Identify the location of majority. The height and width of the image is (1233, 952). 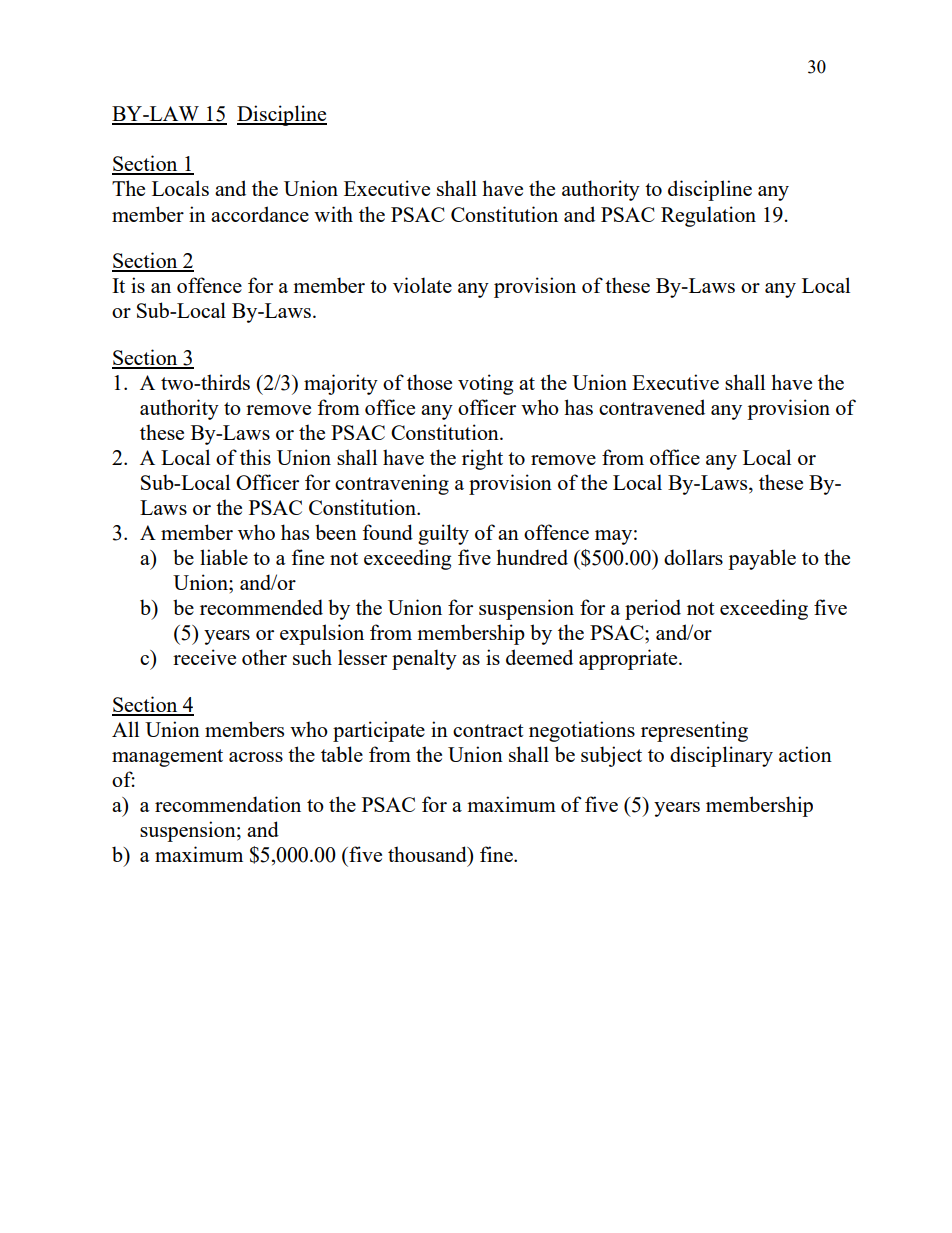
(341, 384).
